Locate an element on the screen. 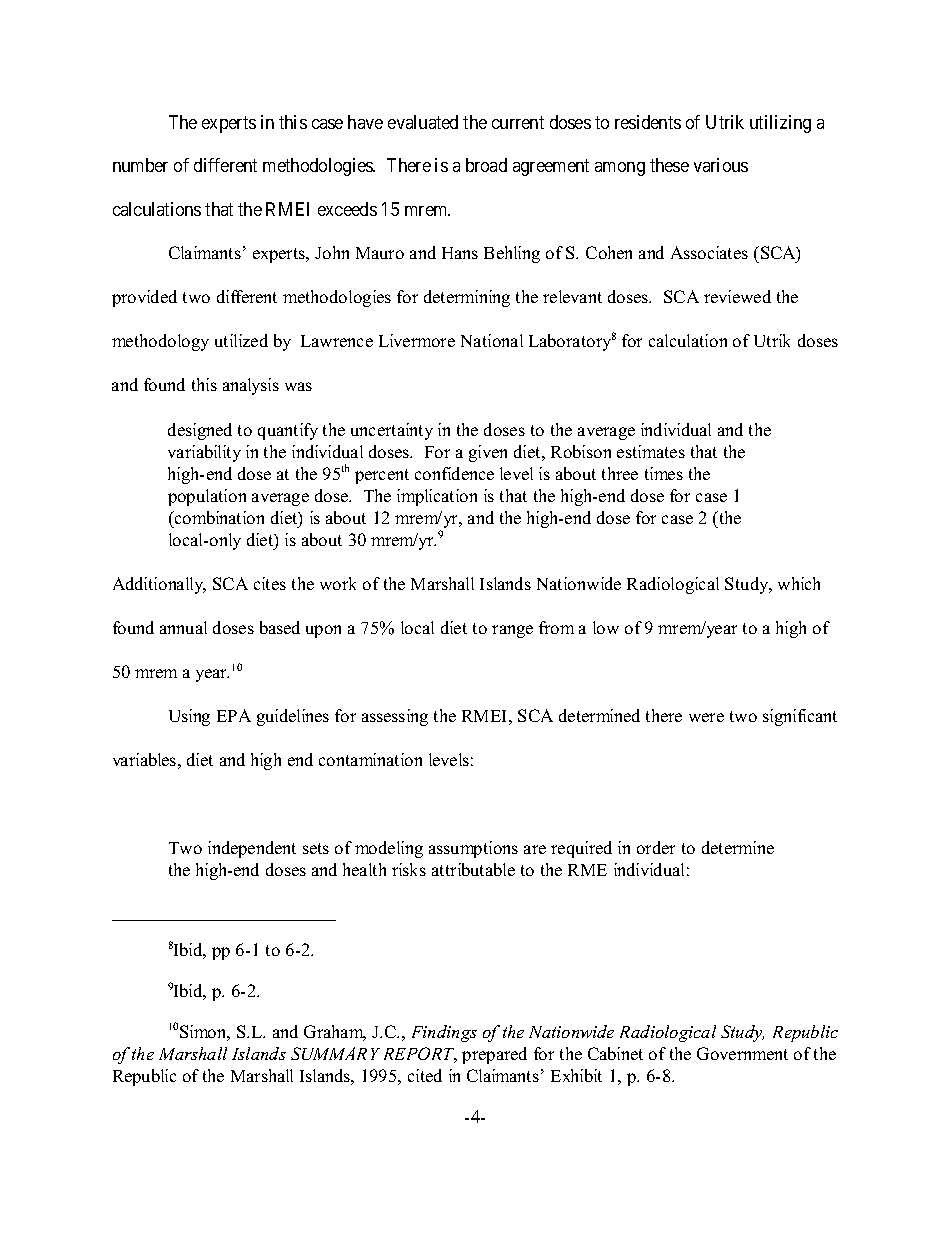  which is located at coordinates (799, 583).
